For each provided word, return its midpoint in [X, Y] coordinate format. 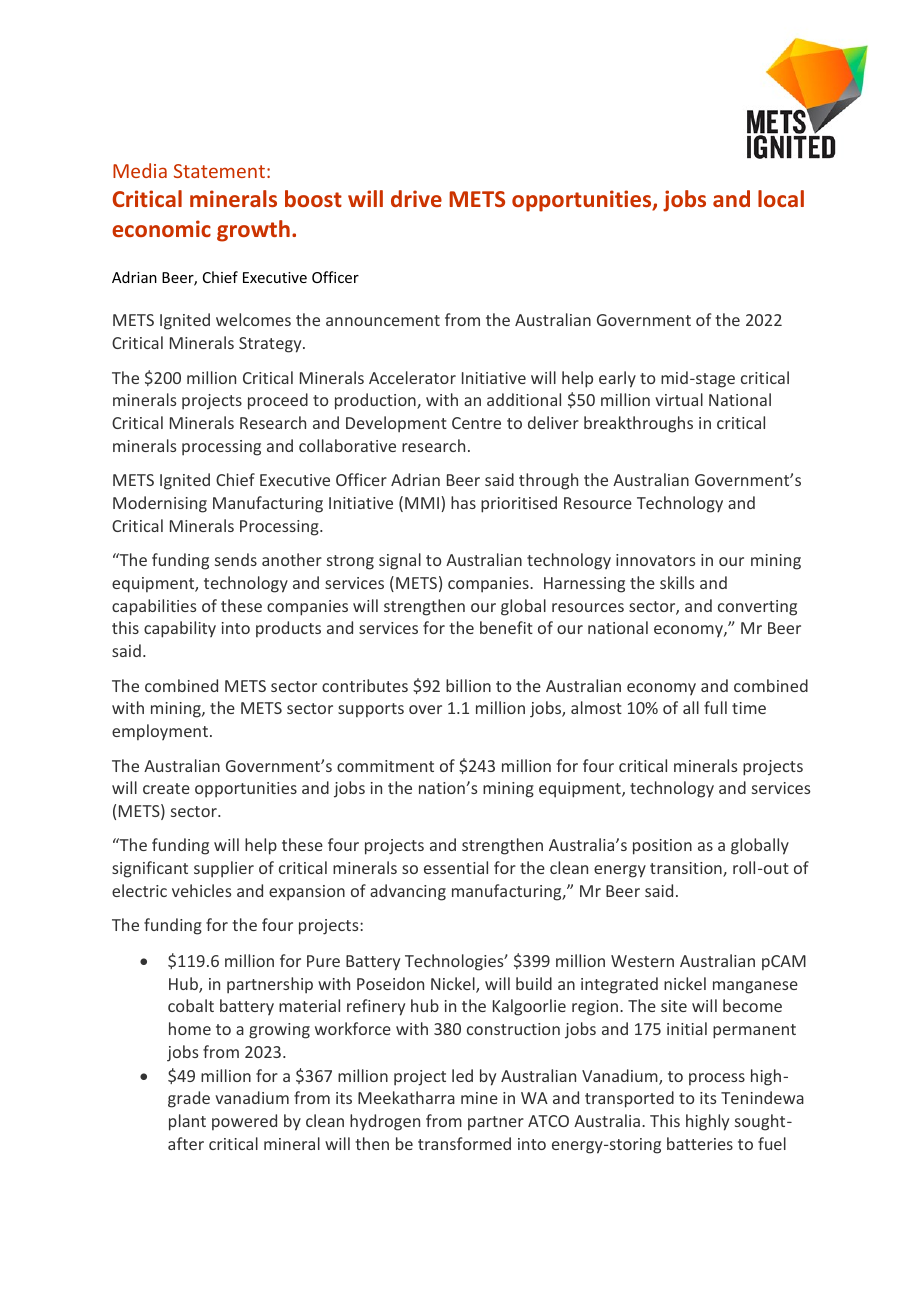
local [781, 198]
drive [416, 198]
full [715, 707]
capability [180, 629]
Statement [219, 171]
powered [244, 1122]
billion [468, 685]
